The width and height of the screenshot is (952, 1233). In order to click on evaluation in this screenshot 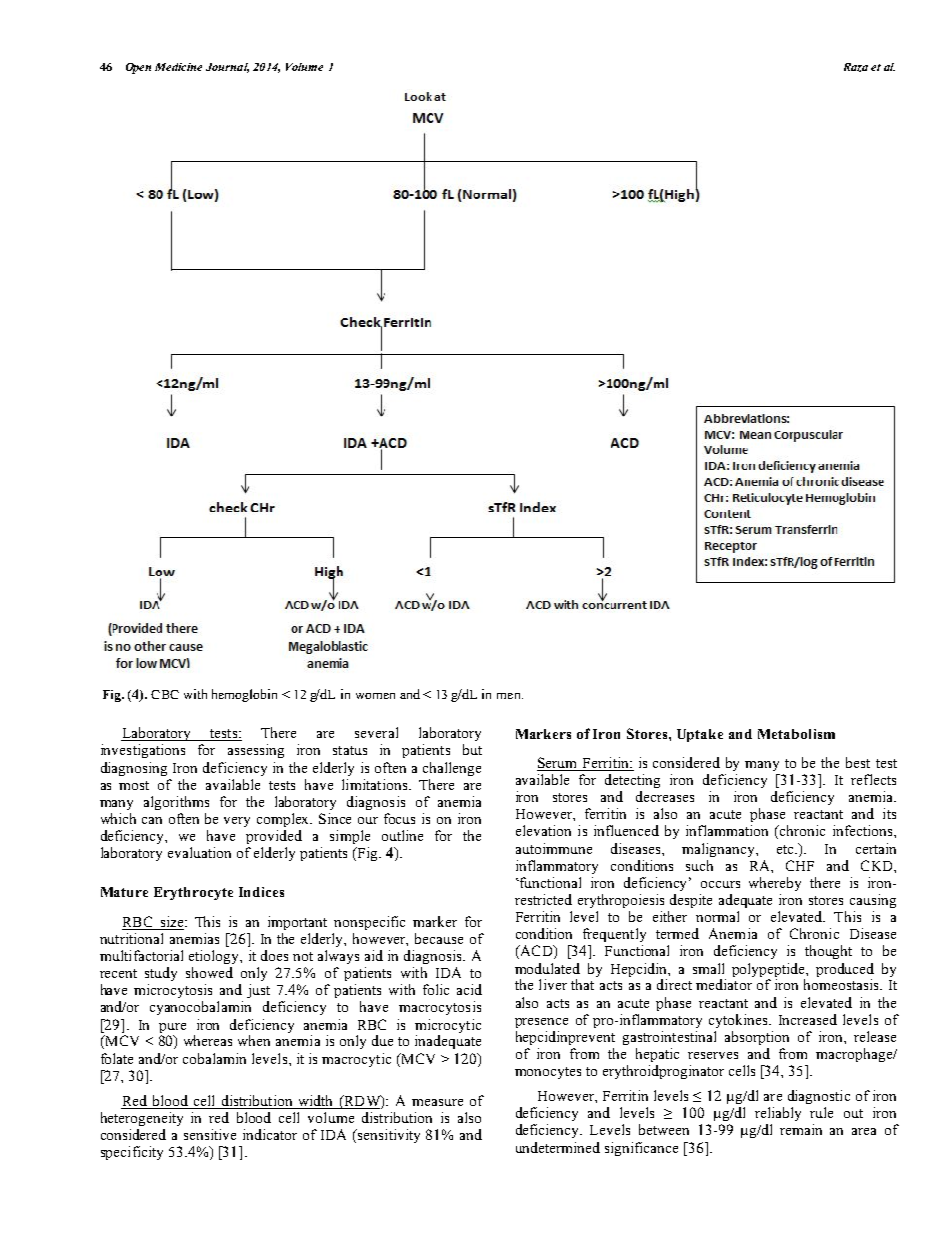, I will do `click(199, 852)`.
